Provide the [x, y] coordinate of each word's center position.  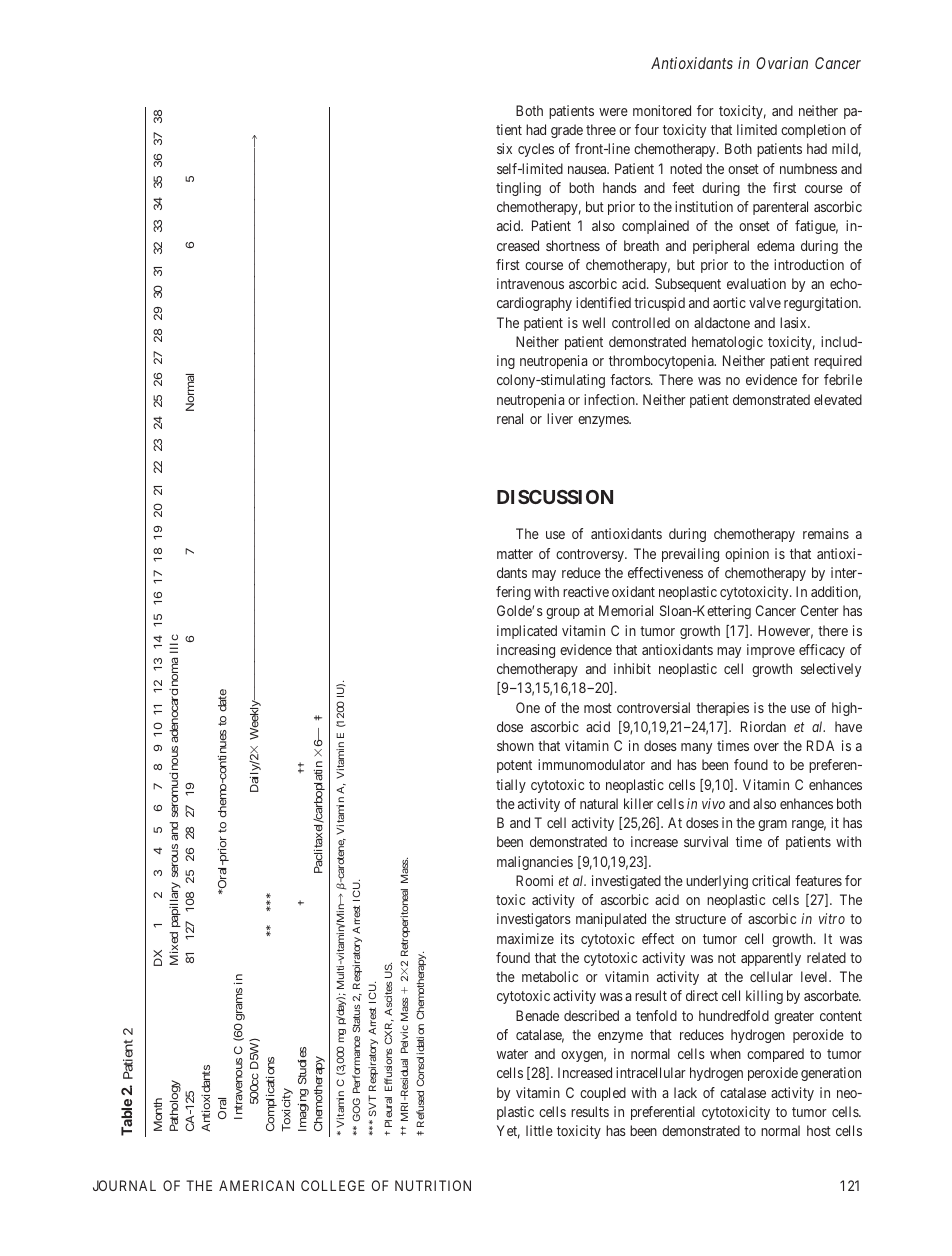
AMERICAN [256, 1185]
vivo [713, 803]
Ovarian [782, 63]
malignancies [535, 863]
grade [567, 131]
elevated [838, 399]
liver [560, 418]
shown [515, 745]
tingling [518, 189]
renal [510, 418]
